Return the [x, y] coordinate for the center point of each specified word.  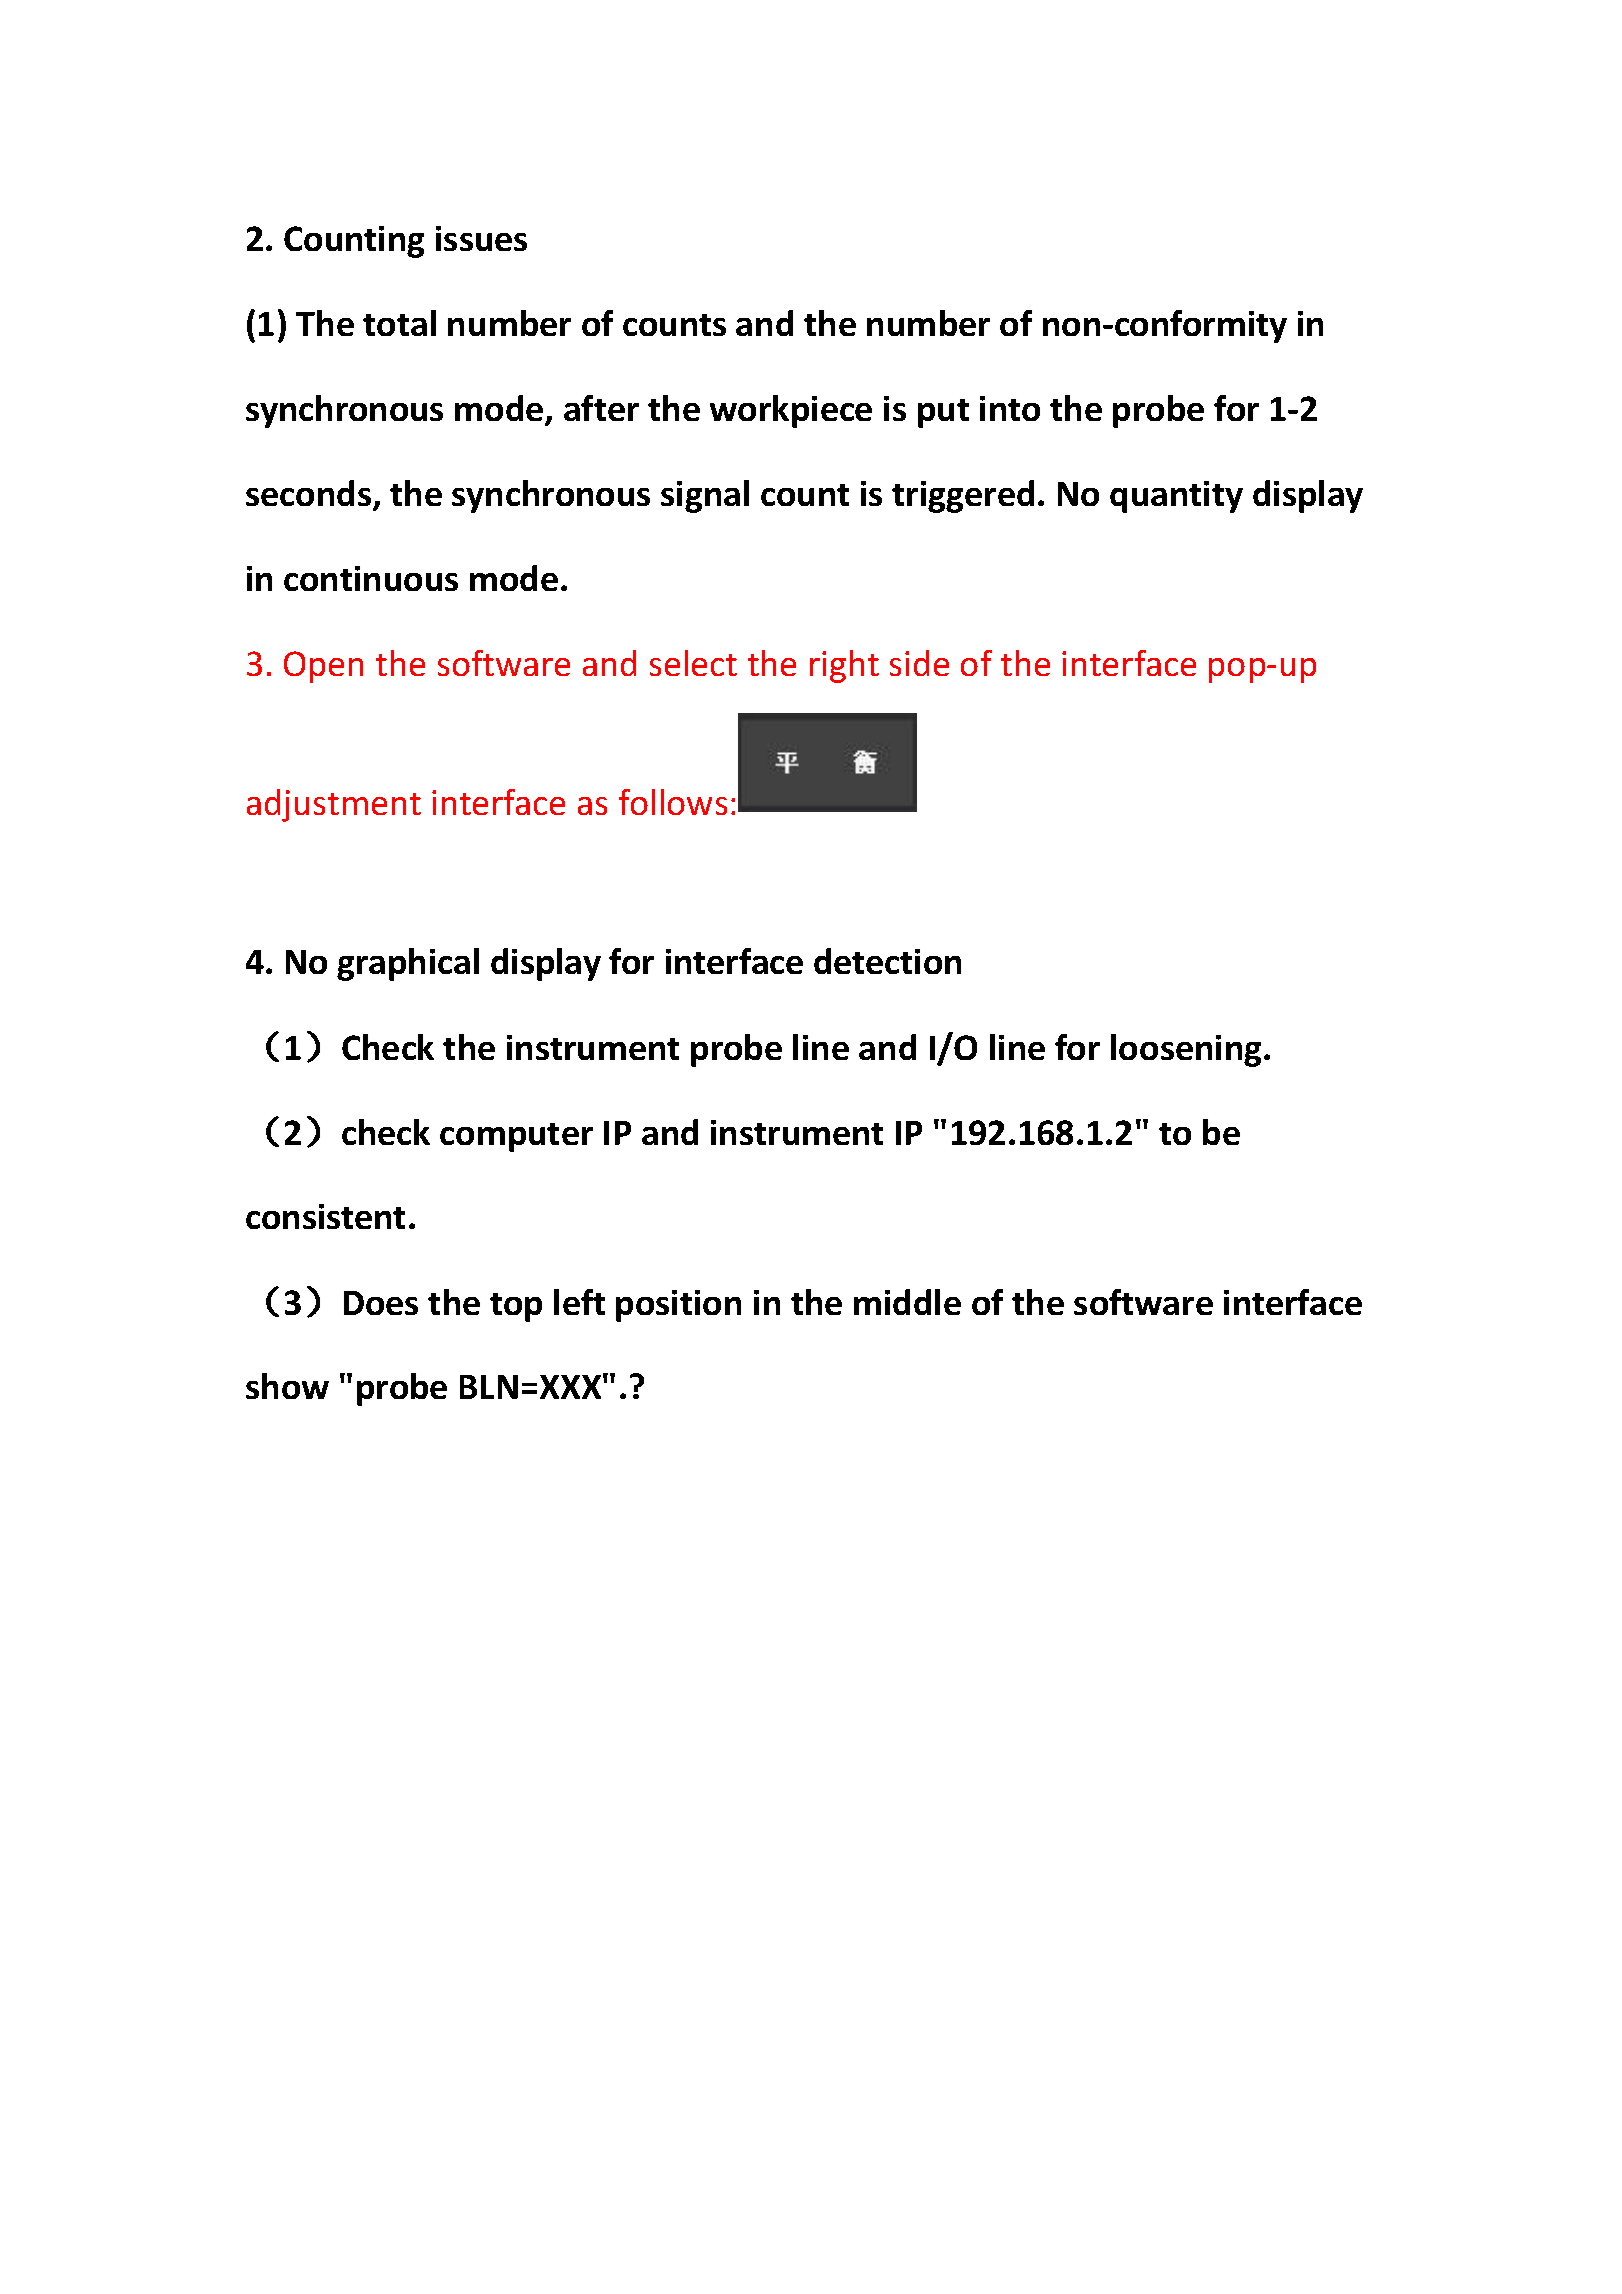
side [919, 663]
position [678, 1306]
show [287, 1386]
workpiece [791, 411]
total [399, 323]
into [1010, 408]
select [693, 663]
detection [887, 961]
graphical [408, 964]
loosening [1188, 1050]
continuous [371, 578]
